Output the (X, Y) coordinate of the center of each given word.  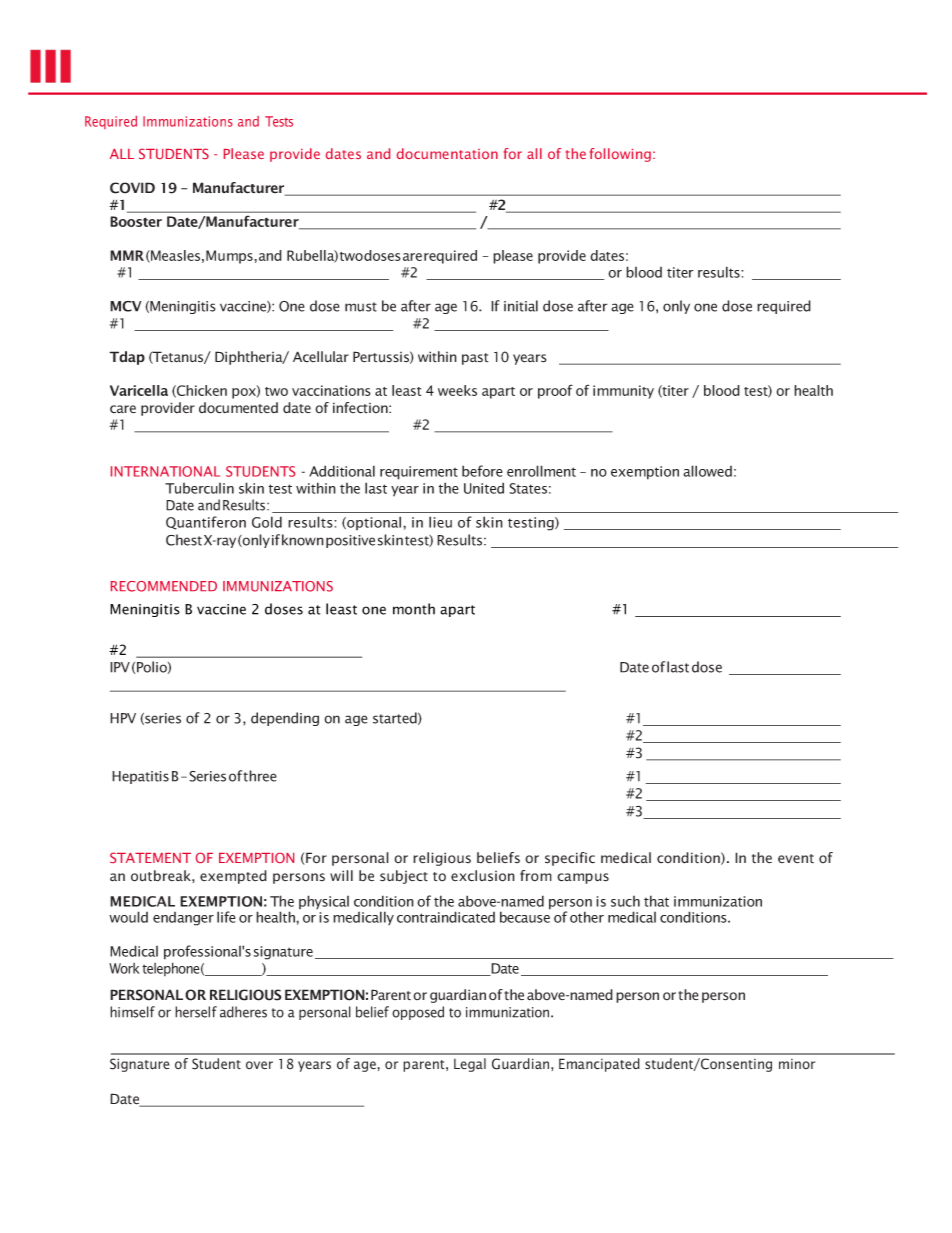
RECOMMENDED (164, 586)
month (414, 609)
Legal (470, 1065)
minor (797, 1064)
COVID (132, 188)
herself (196, 1012)
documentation (447, 153)
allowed (707, 471)
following (620, 155)
